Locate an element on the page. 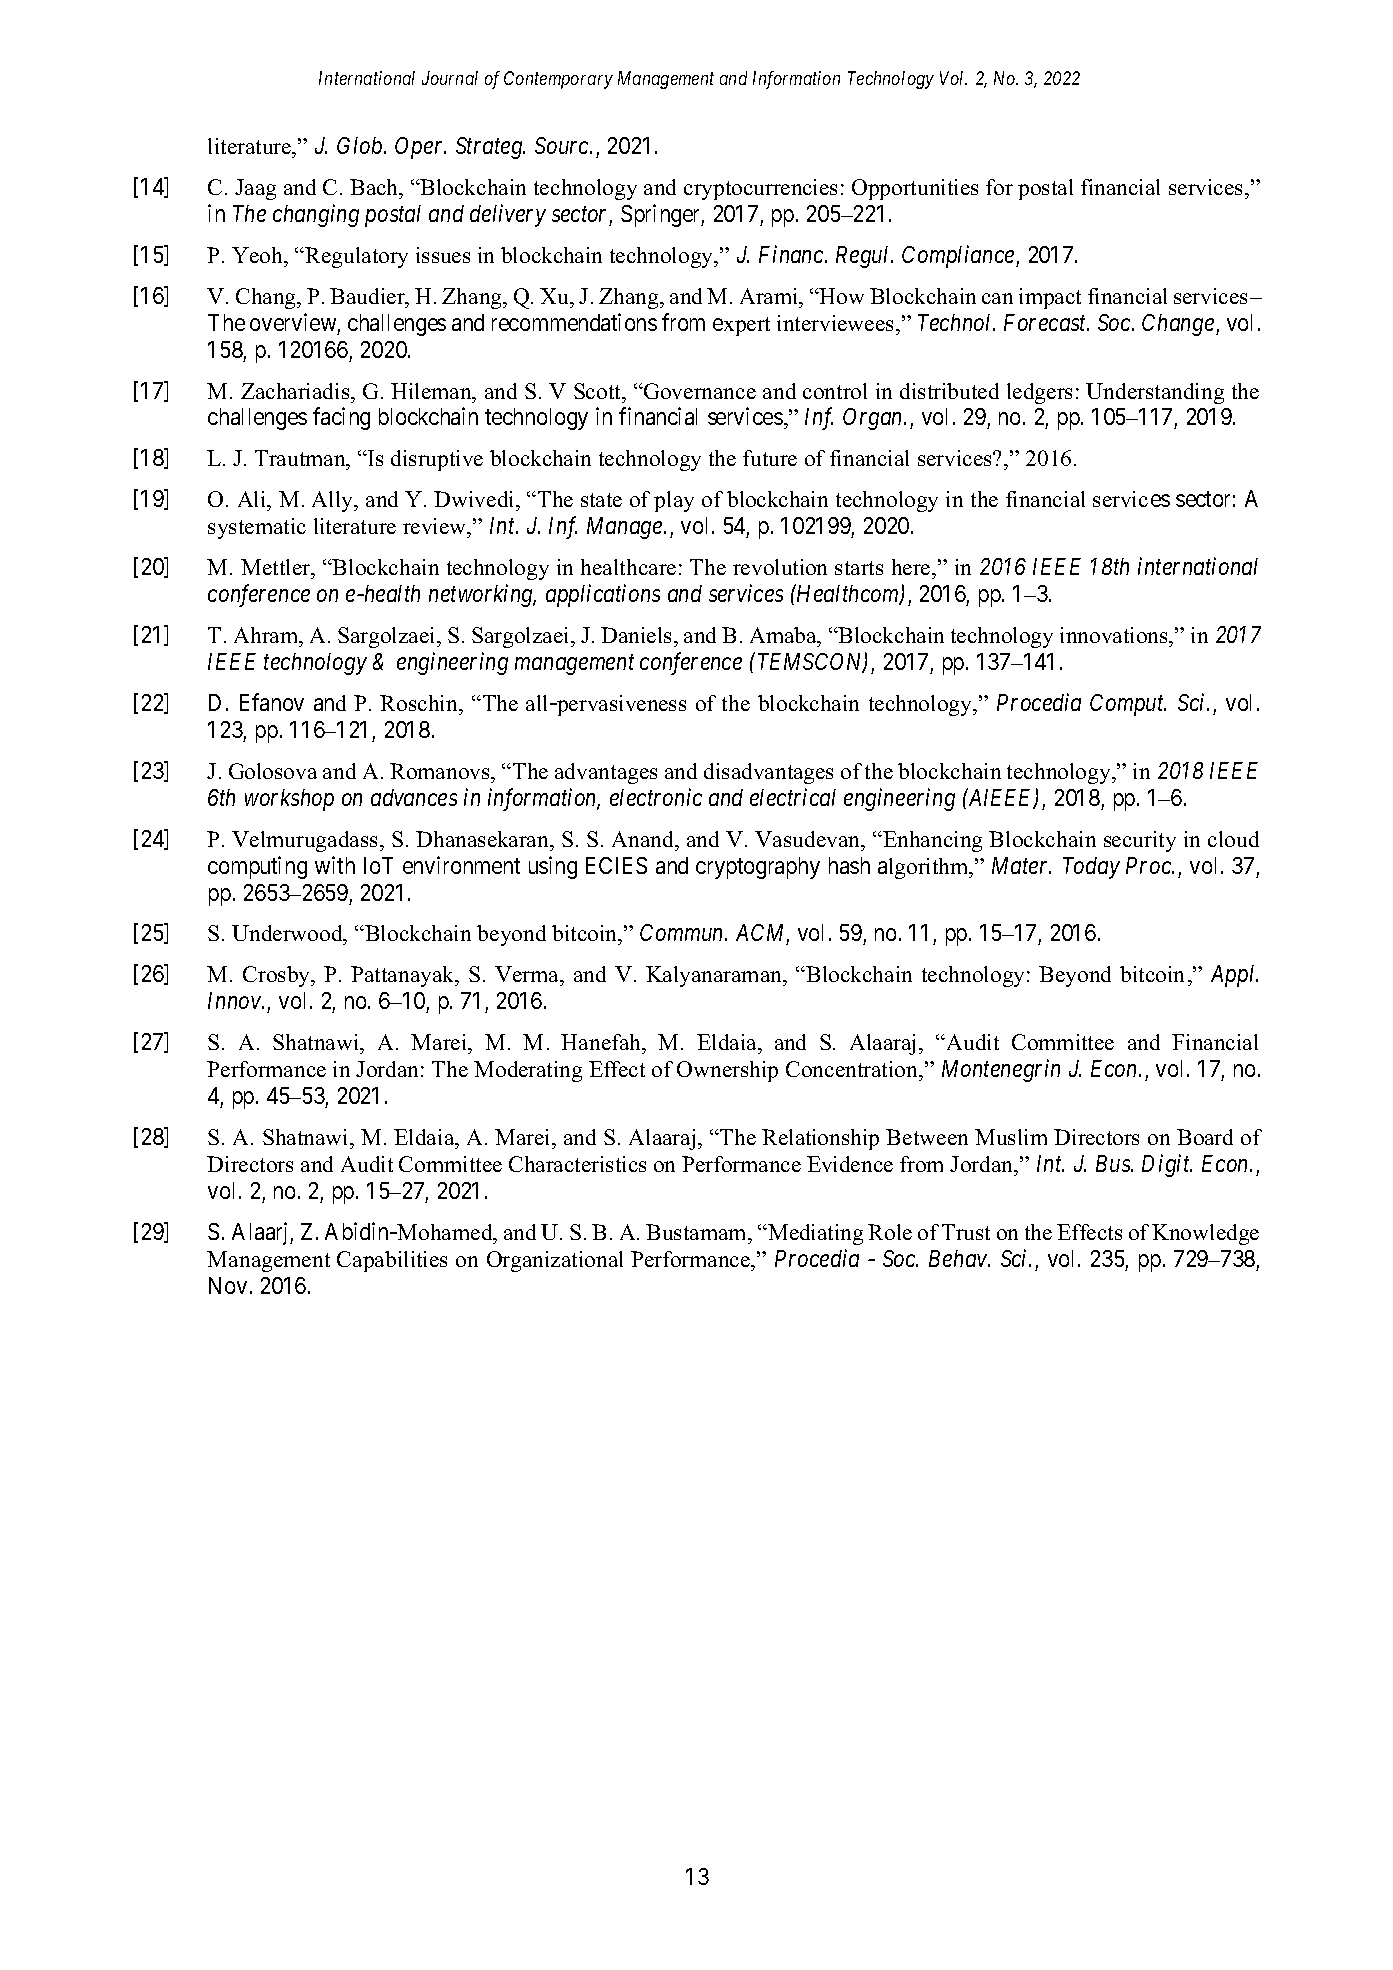 This image has width=1393, height=1970. here is located at coordinates (912, 569).
